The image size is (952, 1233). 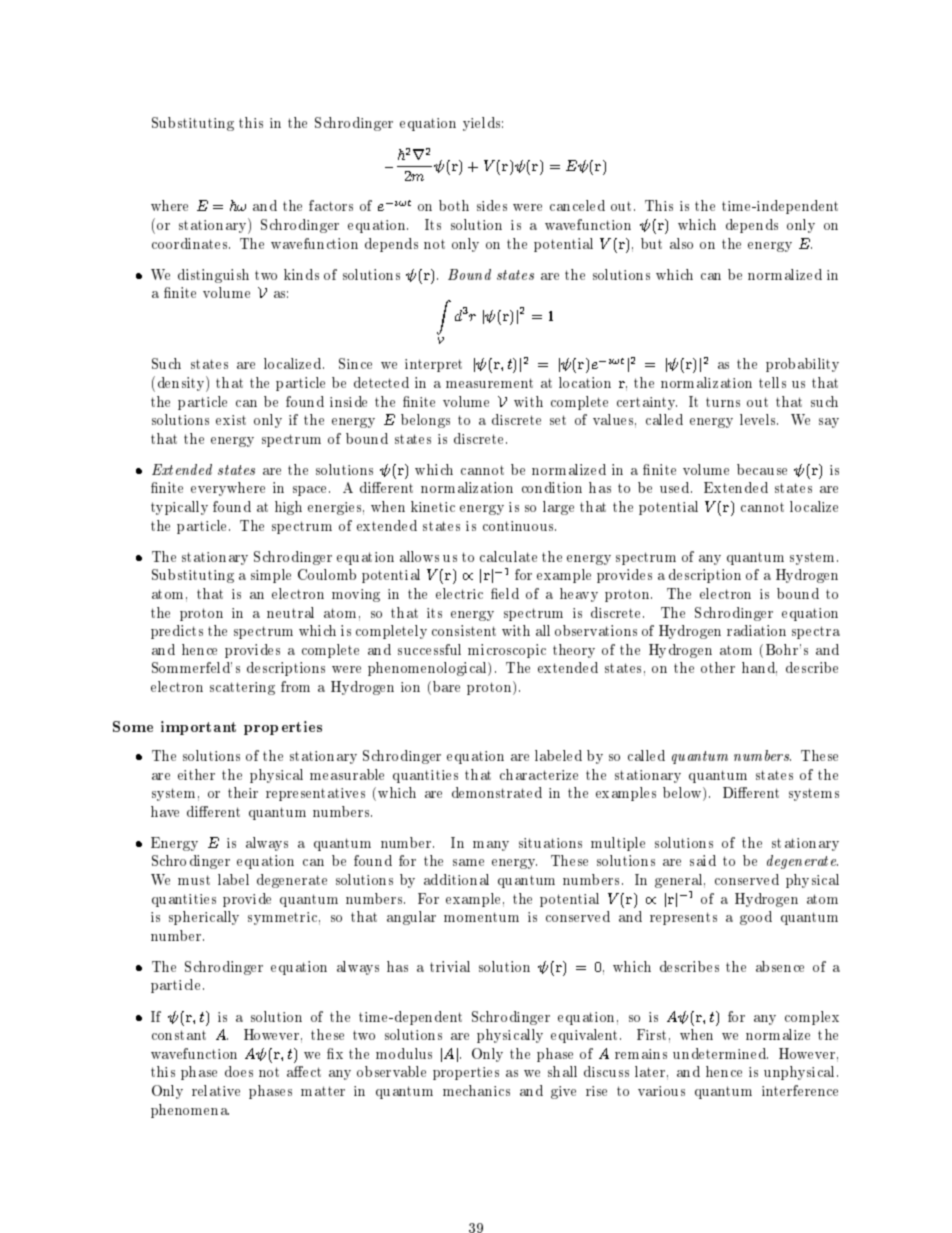 What do you see at coordinates (243, 792) in the screenshot?
I see `their` at bounding box center [243, 792].
